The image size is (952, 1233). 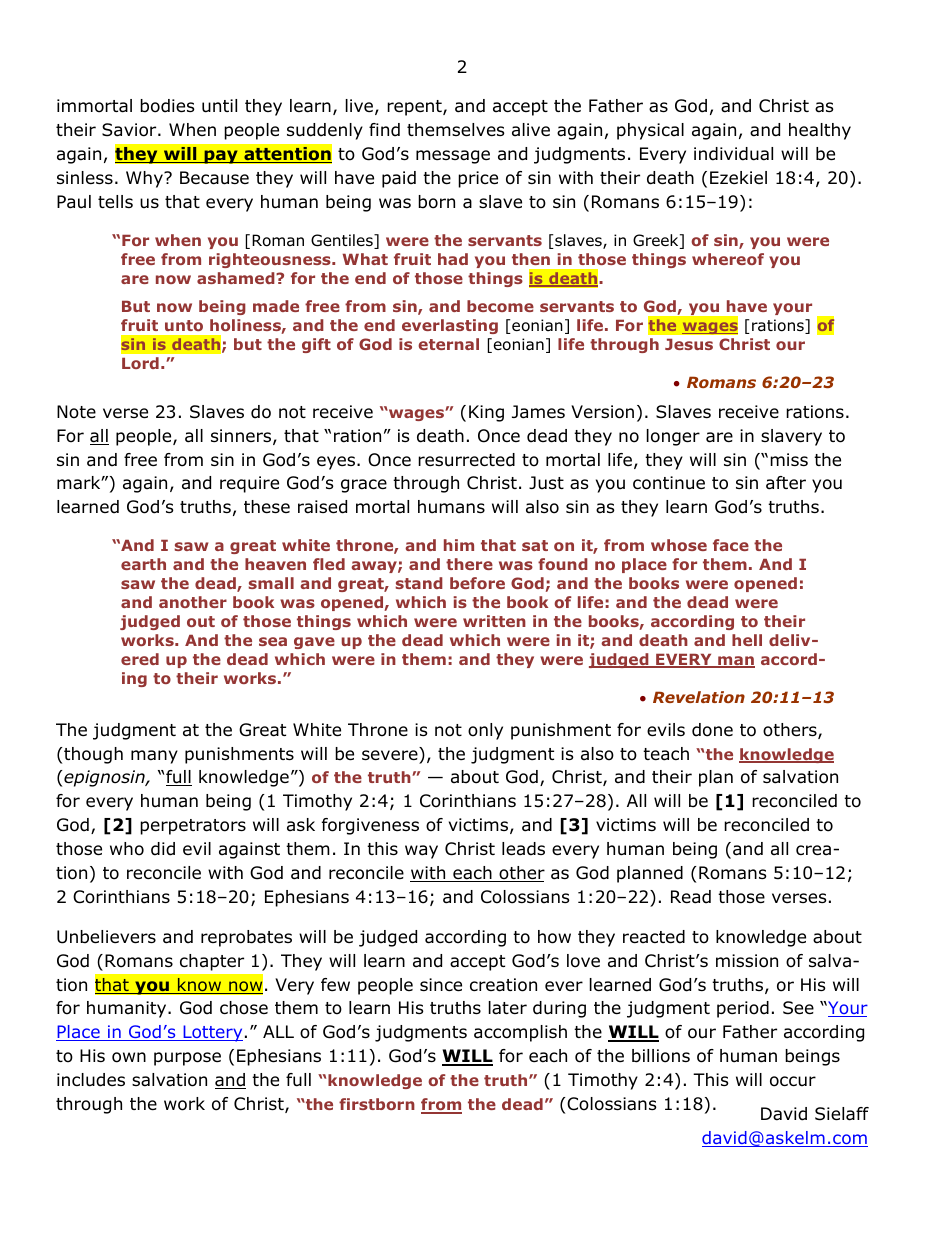 I want to click on bodies, so click(x=167, y=106).
